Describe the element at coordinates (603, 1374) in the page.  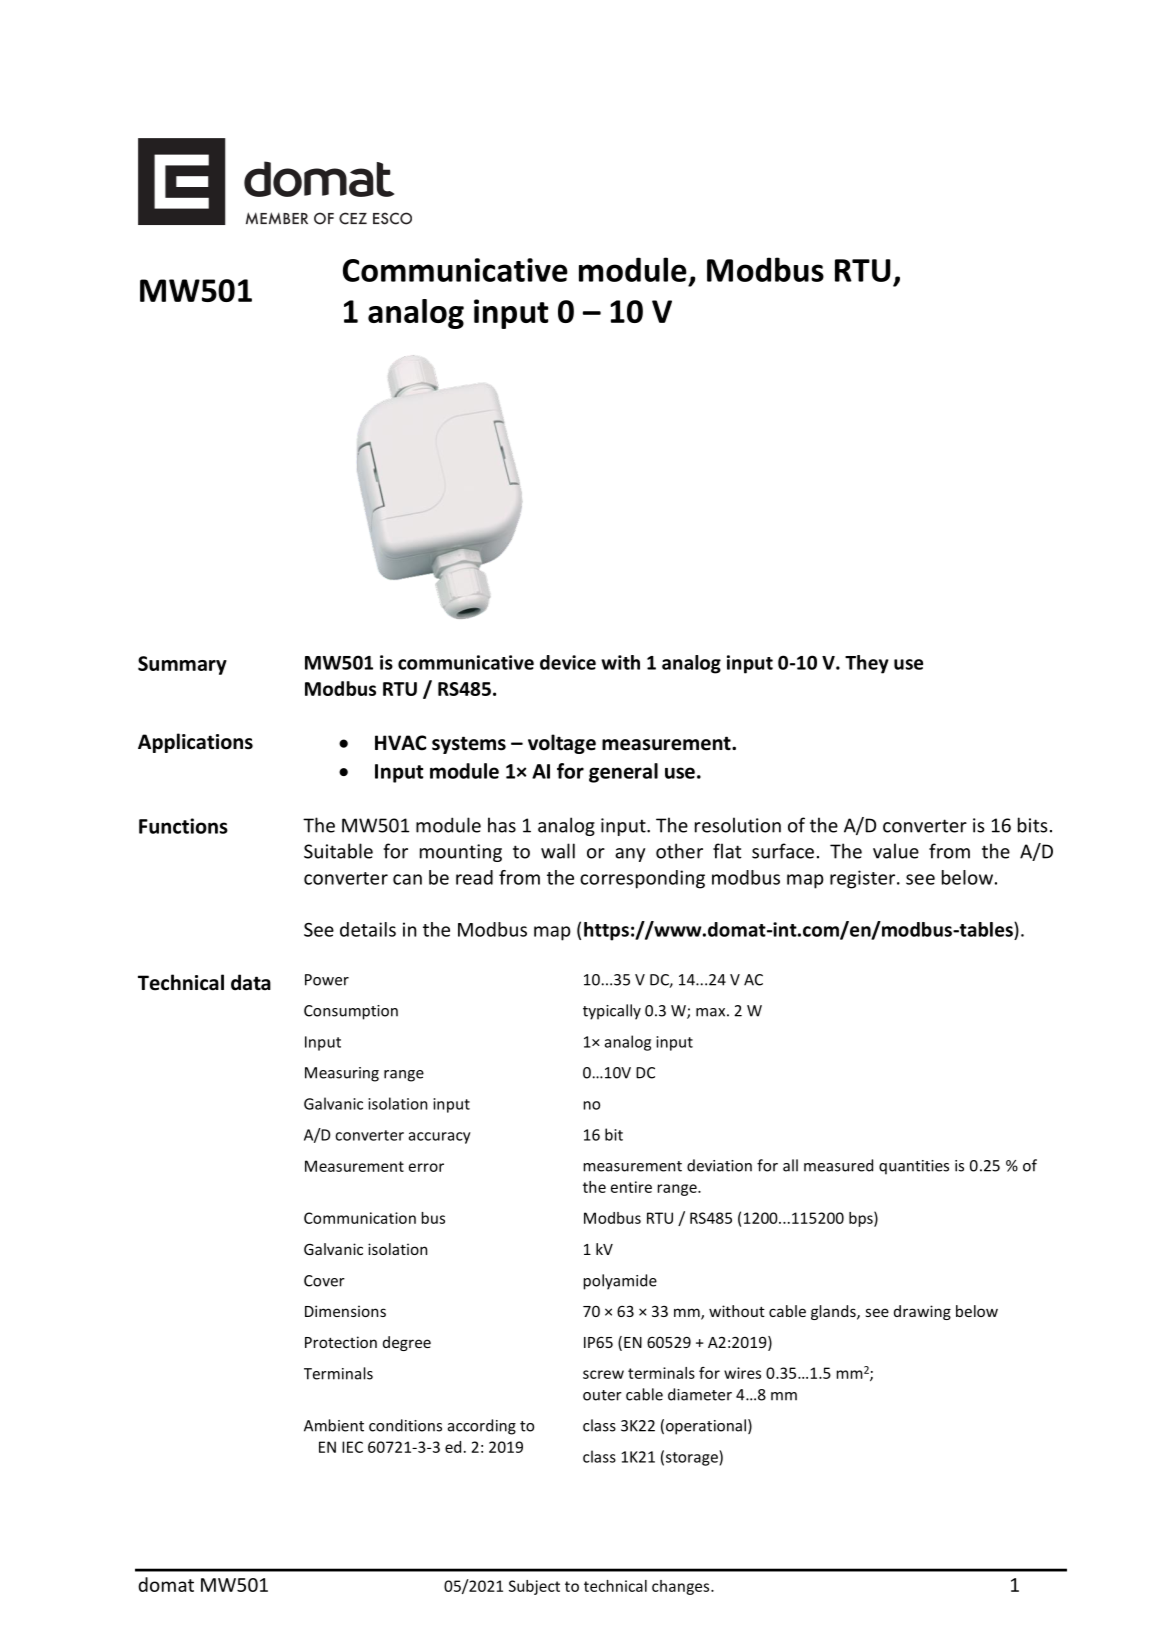
I see `screw` at that location.
